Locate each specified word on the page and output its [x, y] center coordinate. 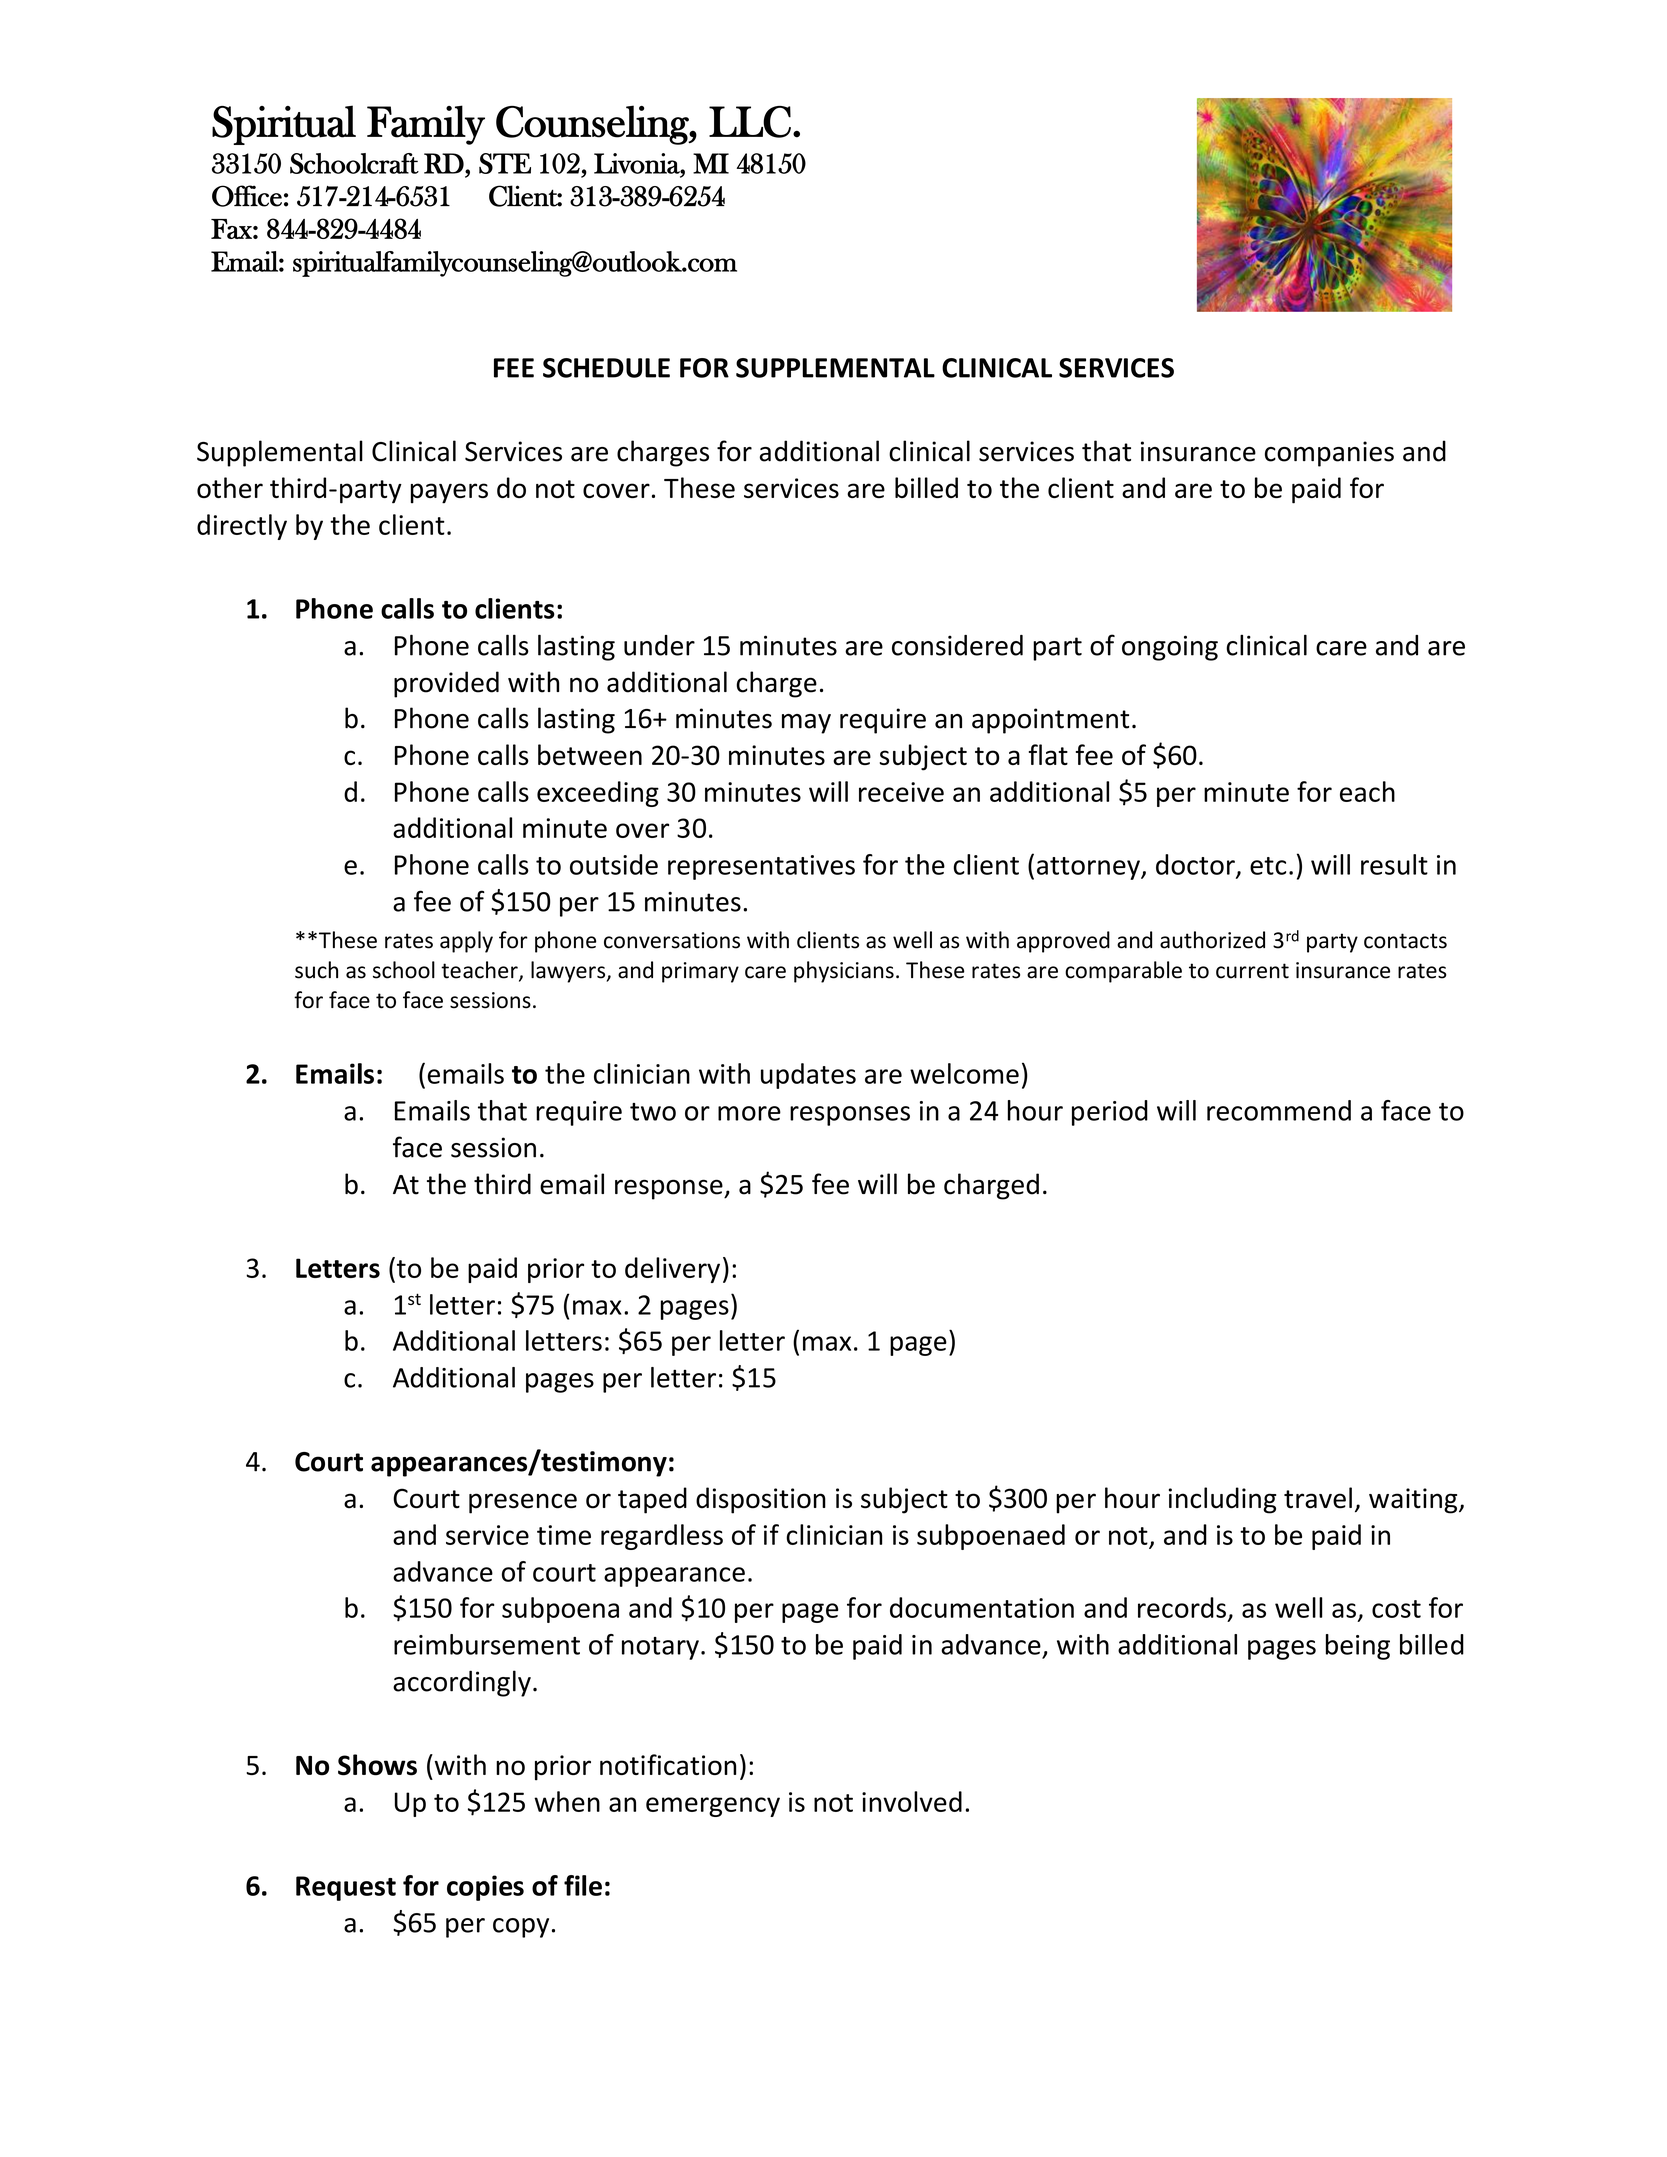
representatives [761, 867]
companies [1329, 454]
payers [449, 493]
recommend [1279, 1110]
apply [466, 942]
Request [346, 1888]
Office [247, 196]
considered [957, 645]
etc [1268, 866]
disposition [761, 1500]
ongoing [1170, 648]
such [316, 970]
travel [1318, 1498]
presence [523, 1503]
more [749, 1113]
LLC [750, 122]
